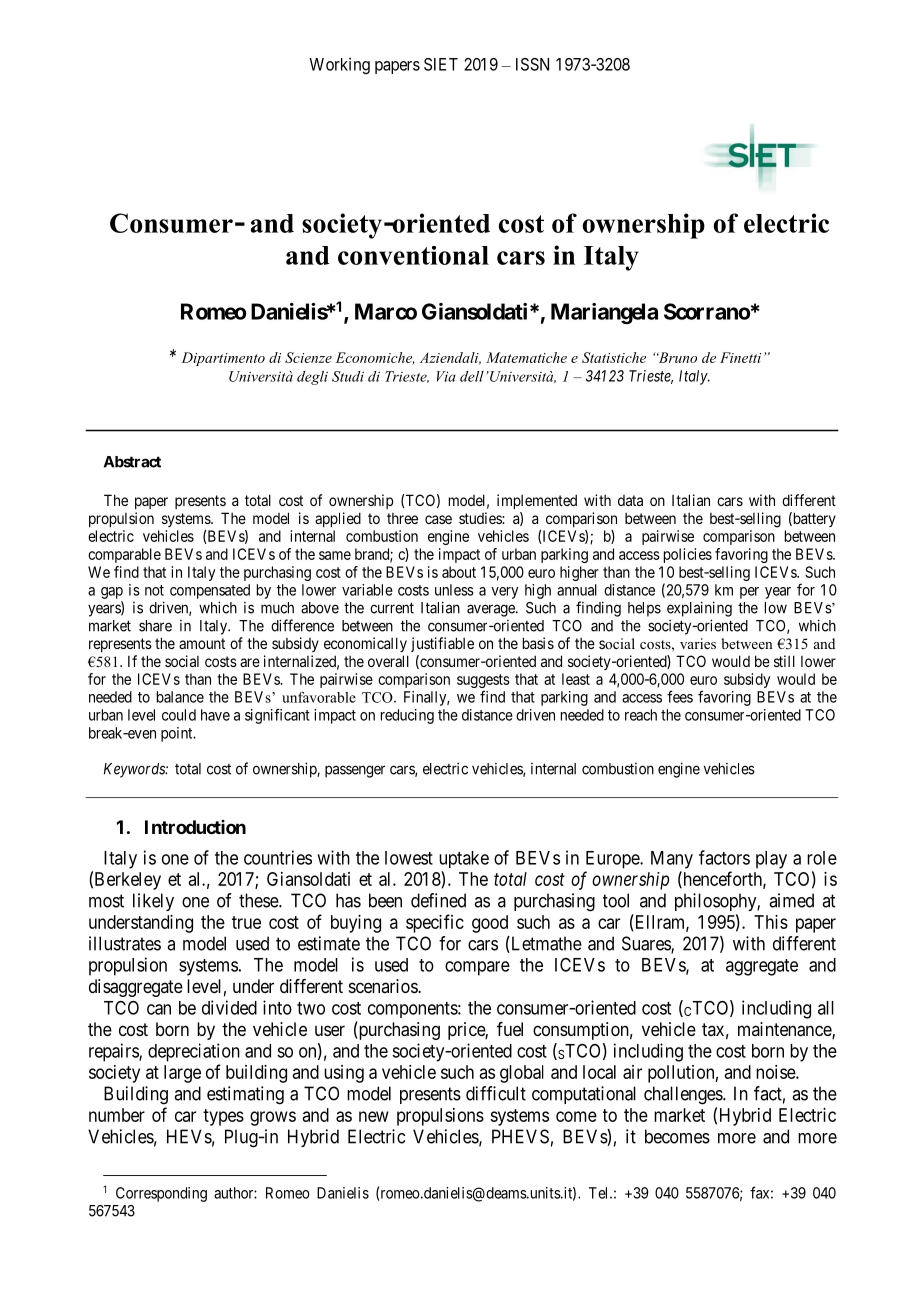 This screenshot has width=924, height=1308. What do you see at coordinates (532, 64) in the screenshot?
I see `ISSN` at bounding box center [532, 64].
